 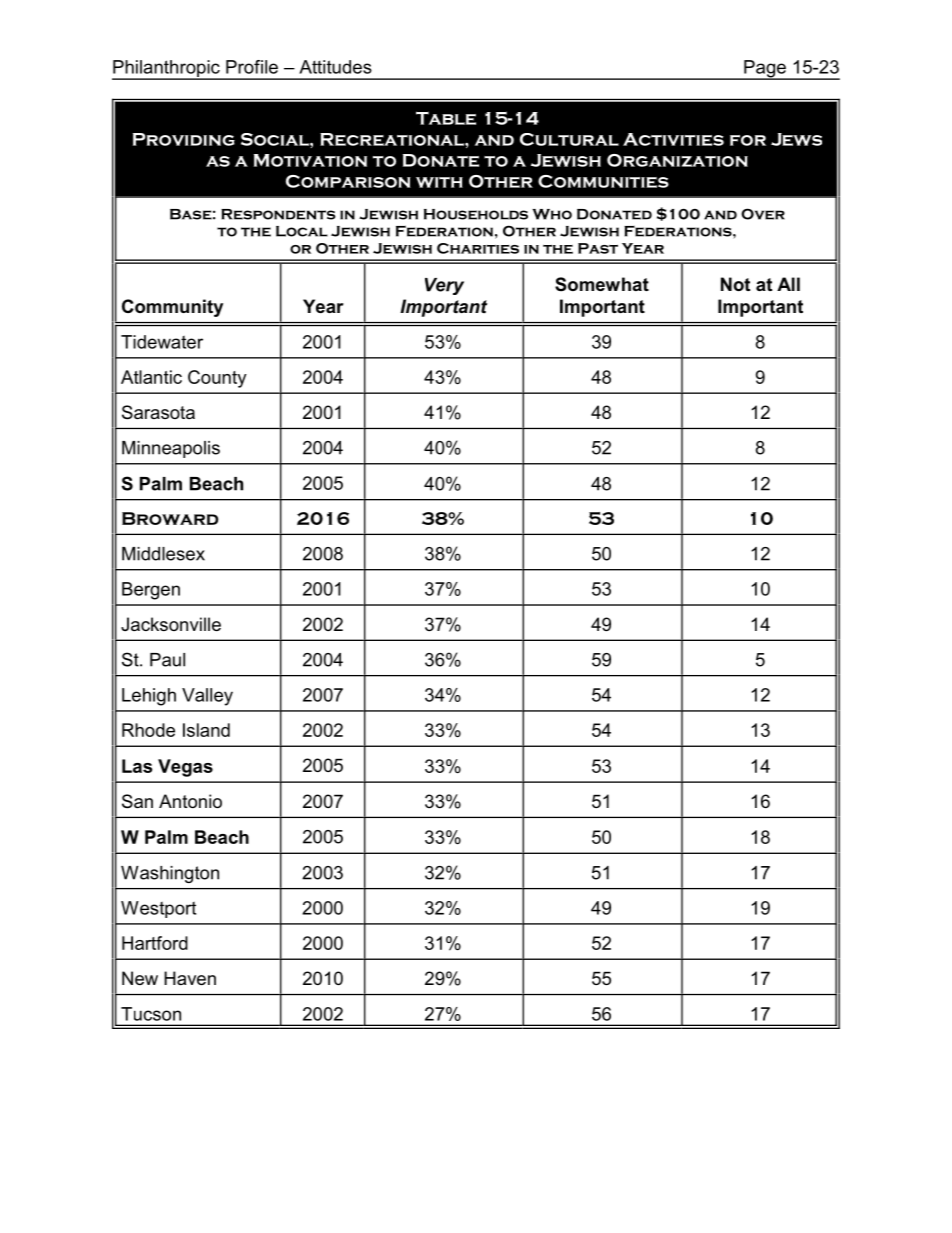 What do you see at coordinates (735, 284) in the screenshot?
I see `Not` at bounding box center [735, 284].
